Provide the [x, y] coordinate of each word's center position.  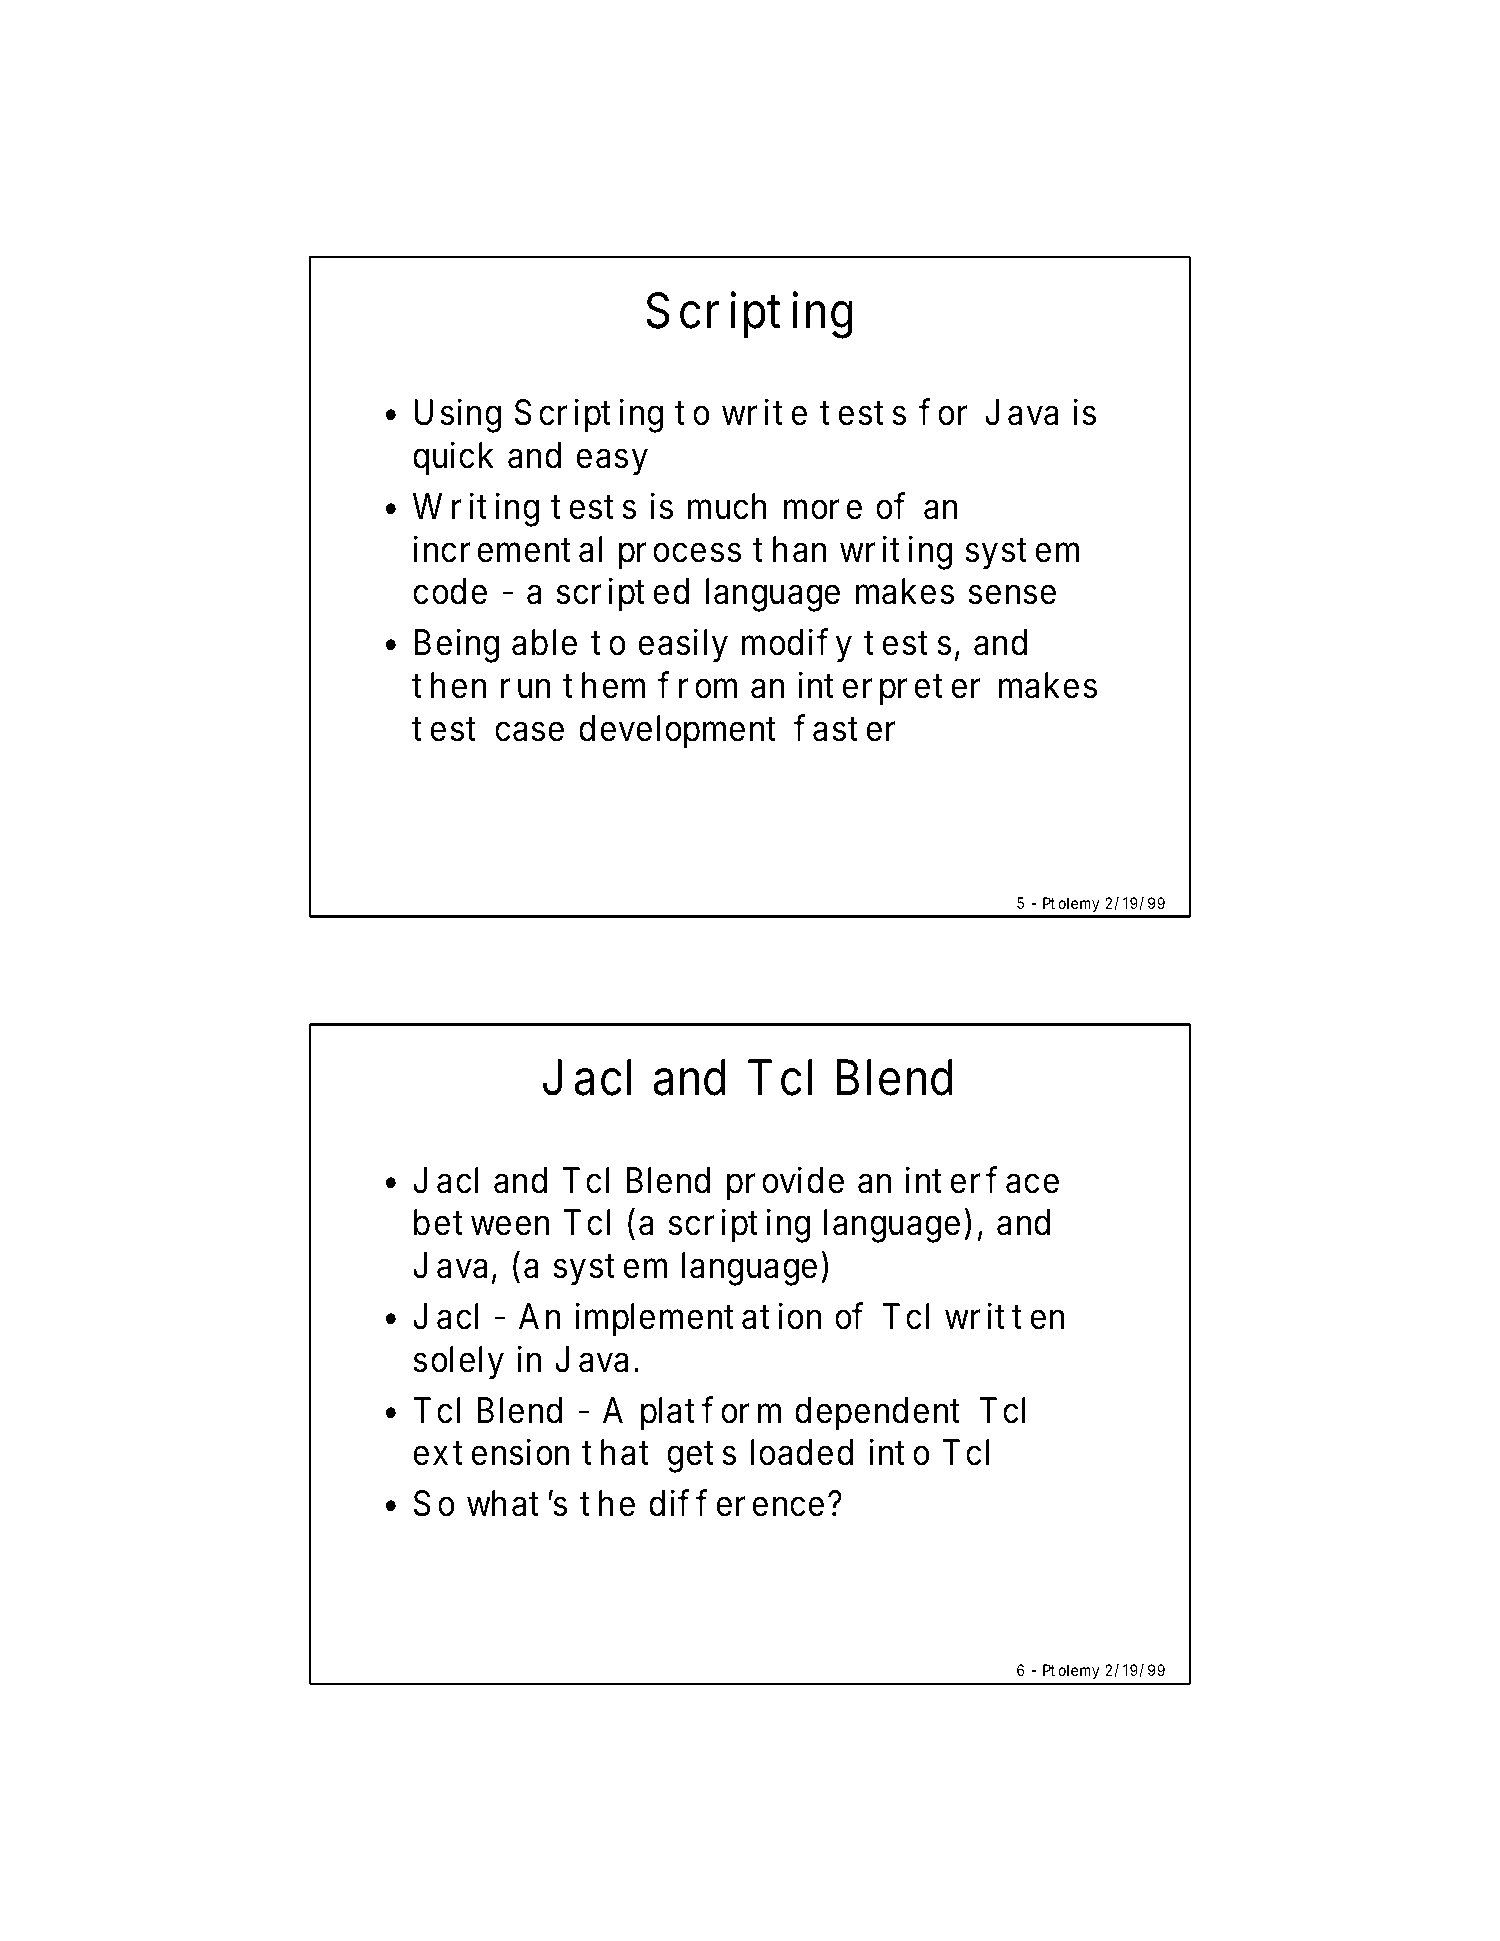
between [481, 1222]
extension [491, 1452]
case [529, 731]
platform [711, 1413]
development [677, 732]
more [823, 509]
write [764, 412]
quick [453, 458]
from [697, 685]
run [525, 688]
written [1004, 1316]
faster [844, 728]
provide [785, 1183]
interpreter [889, 688]
